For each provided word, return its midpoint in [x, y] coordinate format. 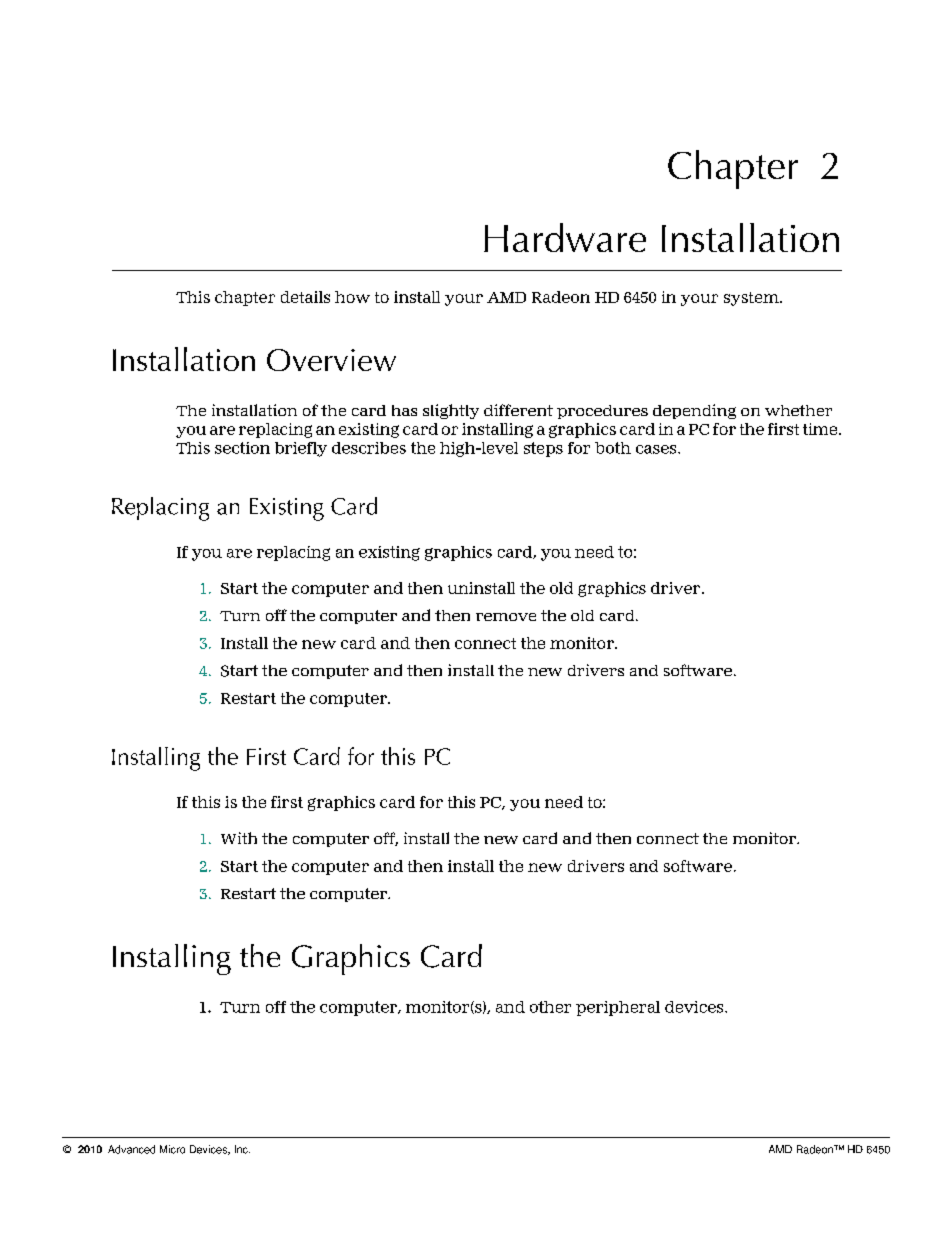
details [305, 297]
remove [506, 617]
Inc [242, 1149]
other [550, 1007]
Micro [172, 1149]
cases [657, 449]
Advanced [131, 1149]
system [752, 299]
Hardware [565, 237]
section [242, 448]
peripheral [618, 1008]
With [239, 838]
